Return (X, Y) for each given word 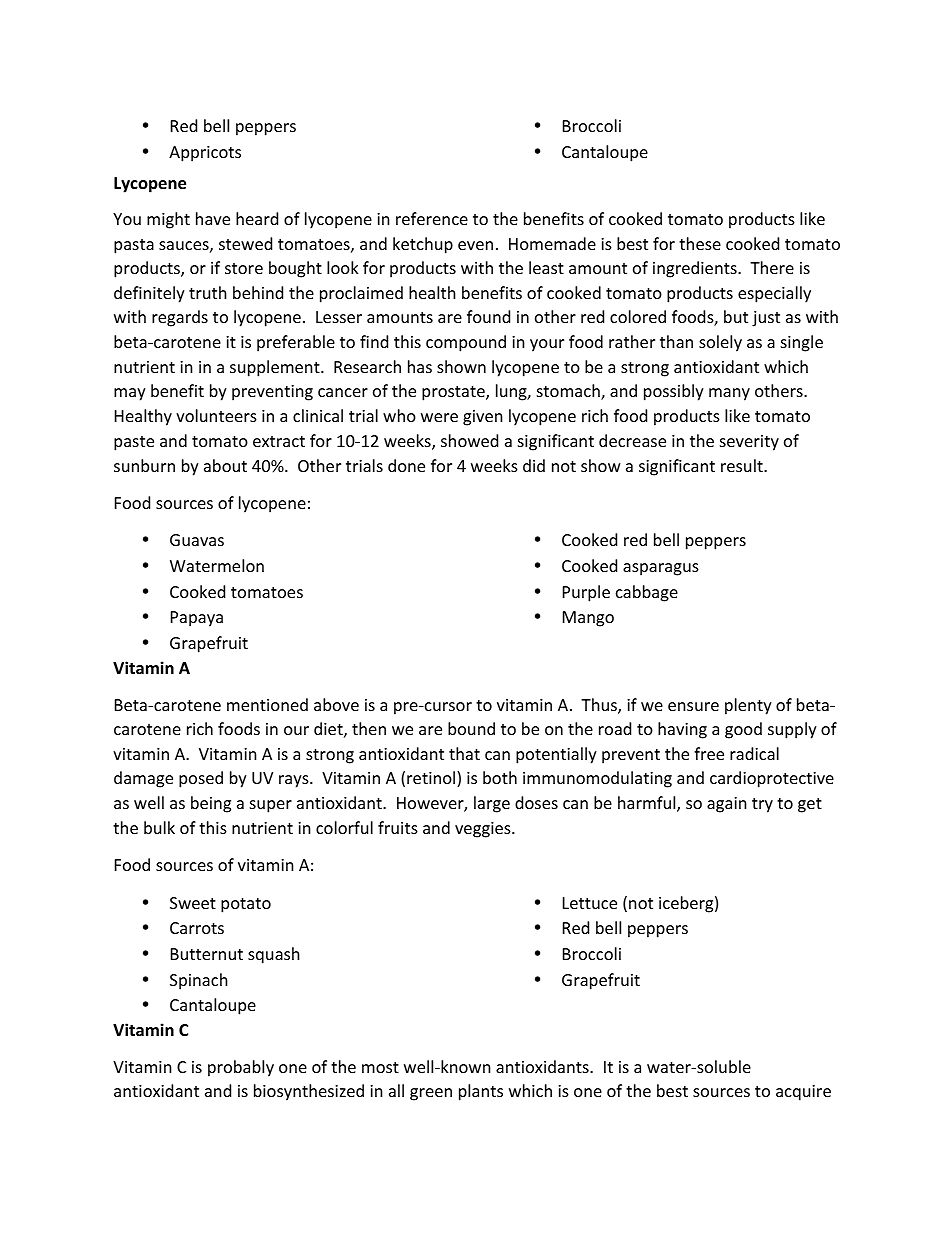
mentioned (267, 704)
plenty (748, 706)
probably (241, 1068)
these (700, 243)
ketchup (423, 245)
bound (471, 728)
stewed (245, 243)
